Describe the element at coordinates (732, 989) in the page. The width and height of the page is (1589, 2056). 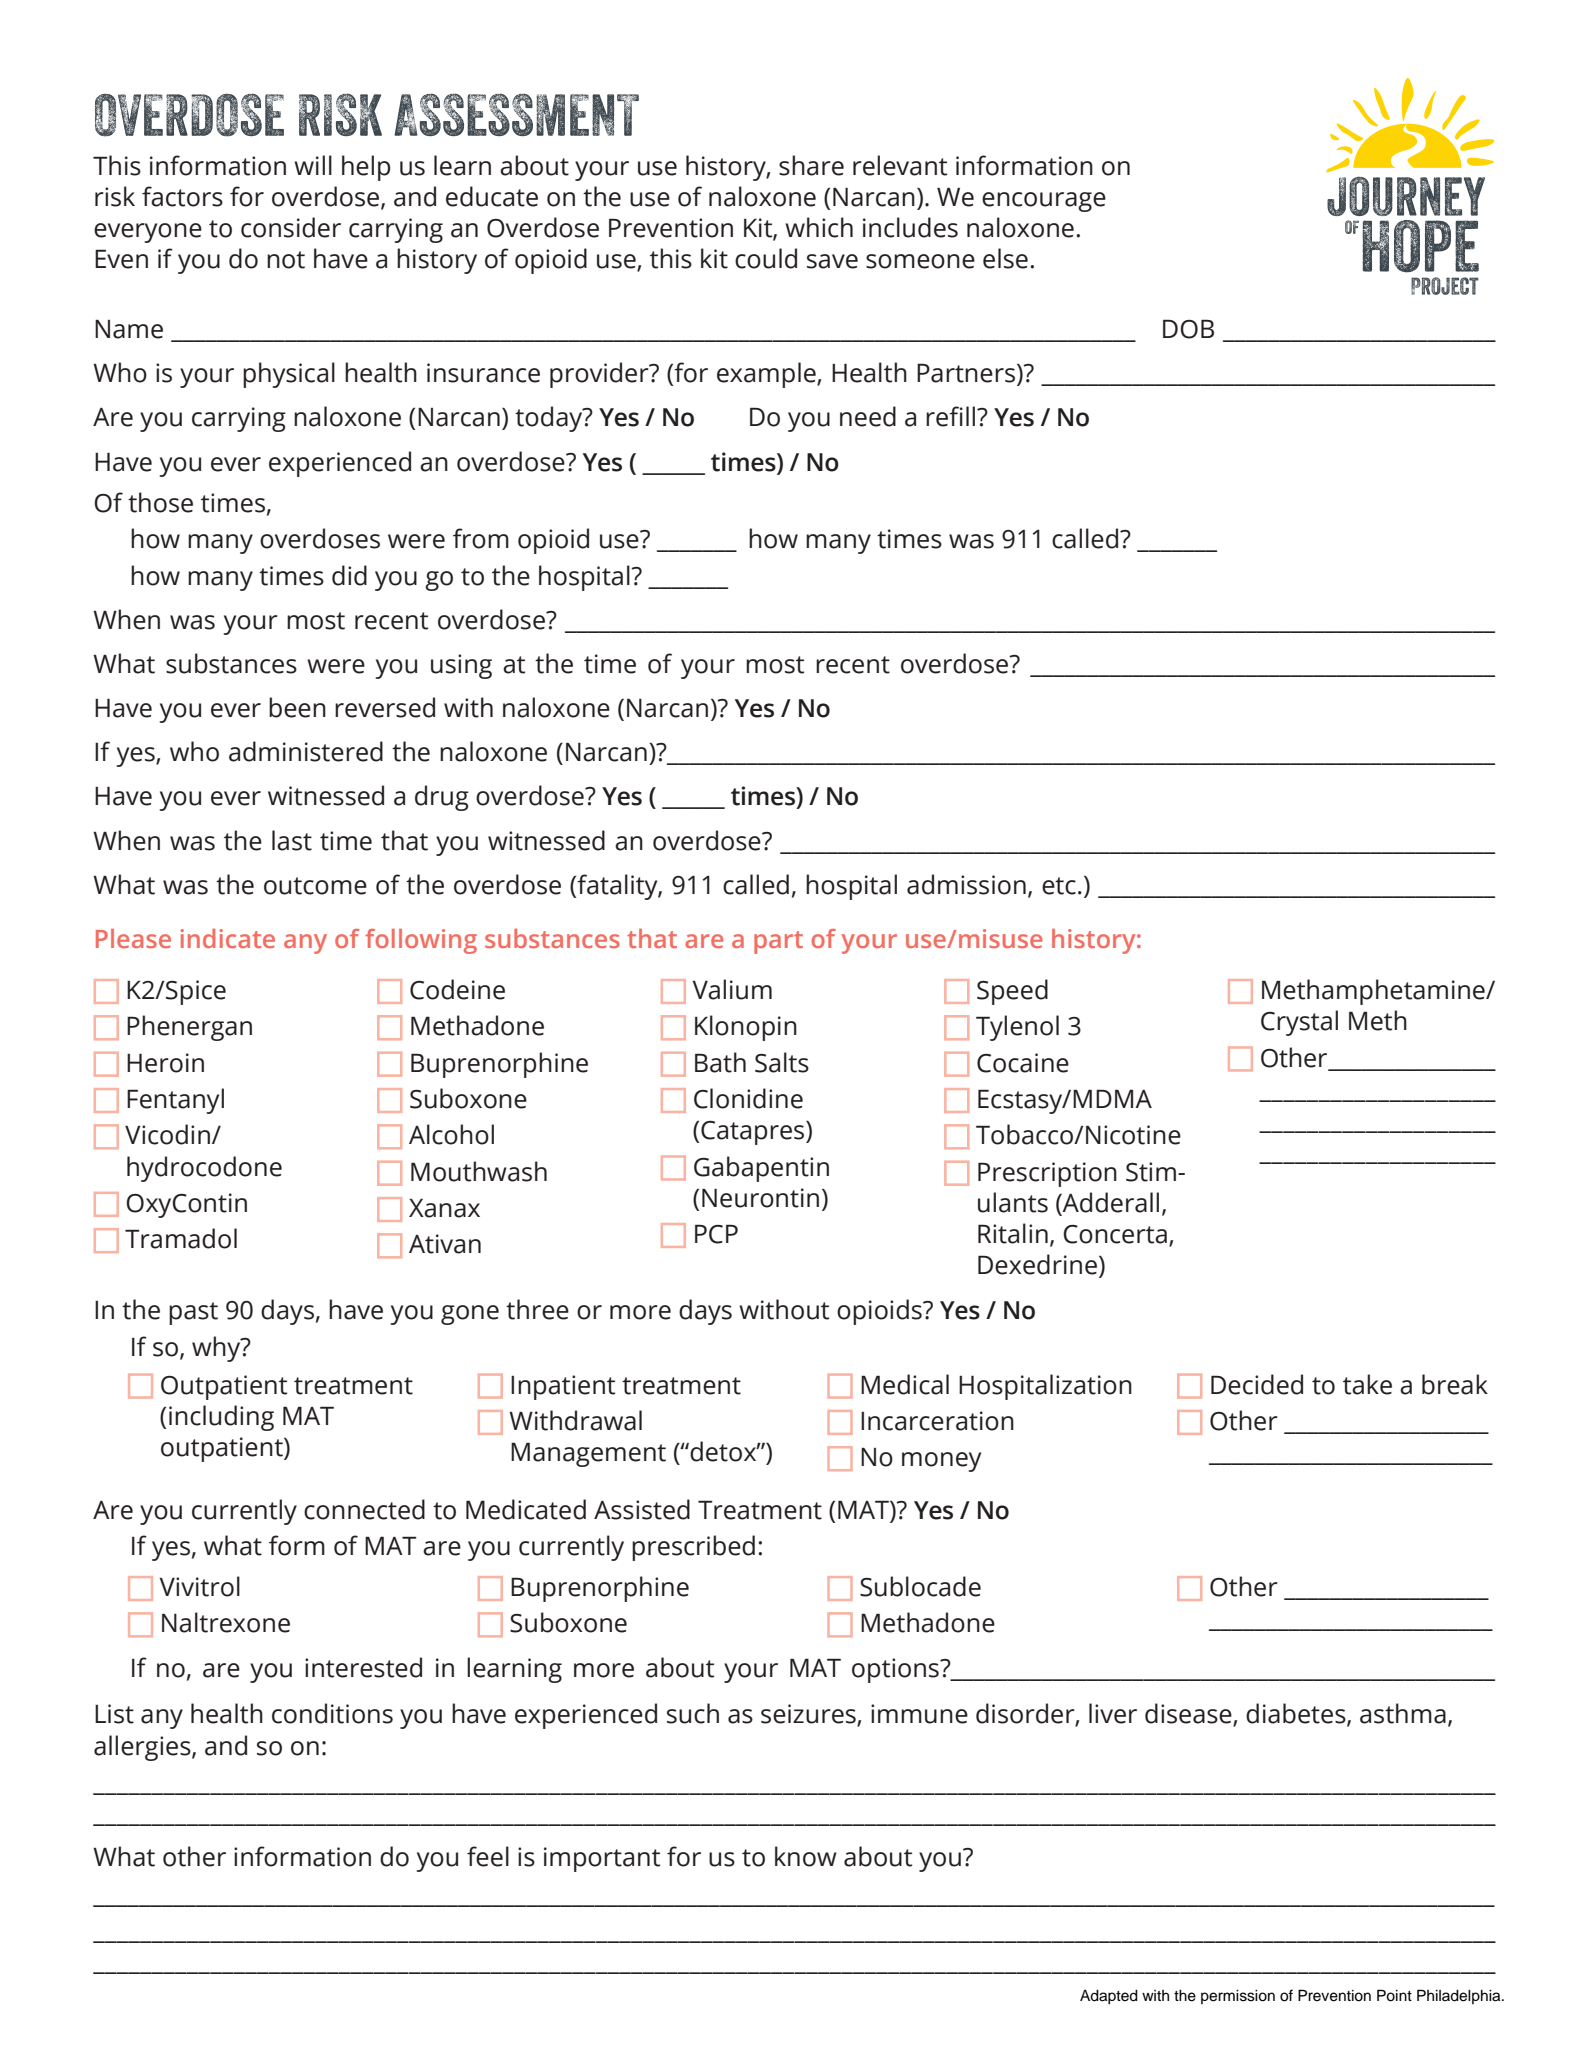
I see `Valium` at that location.
